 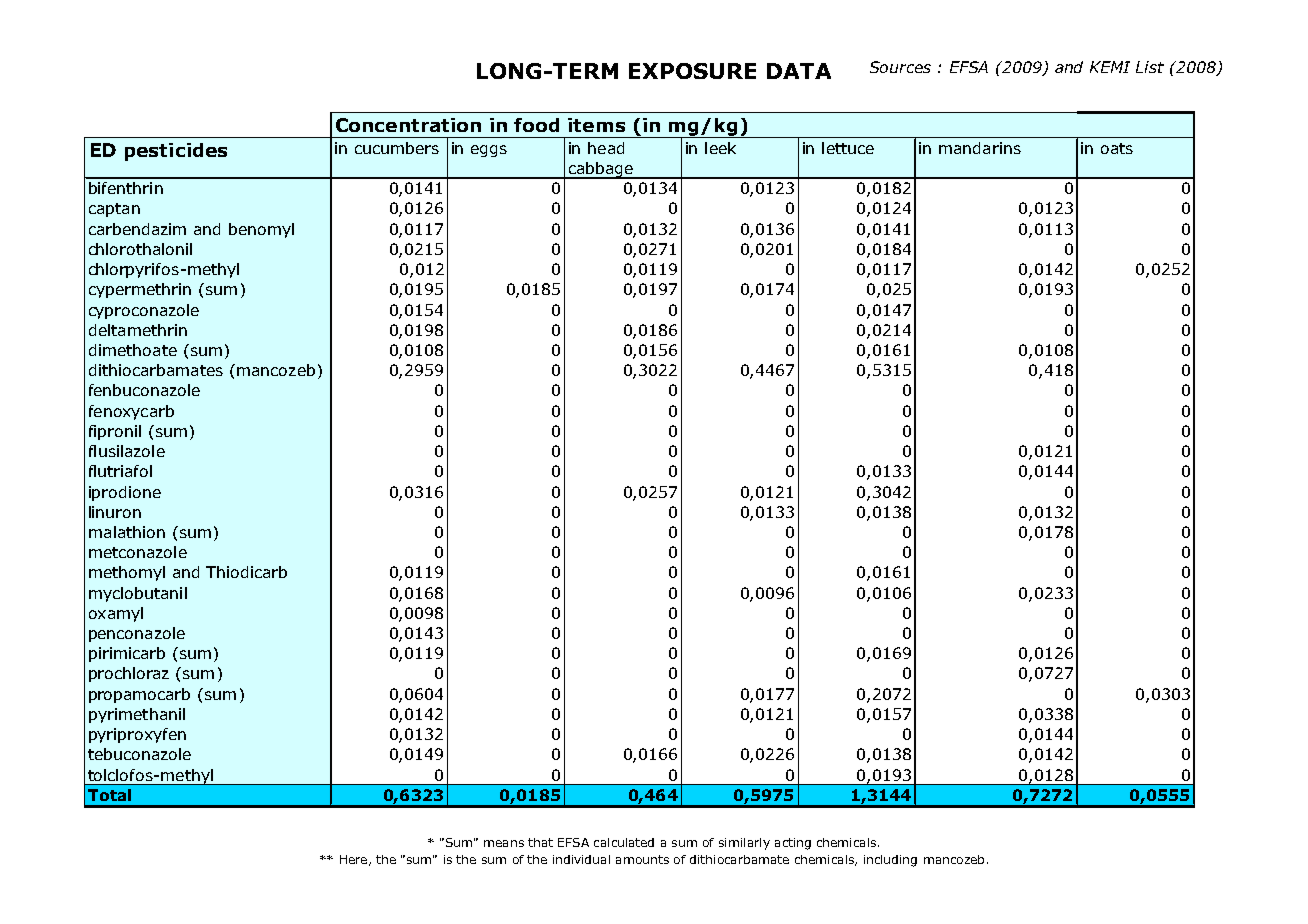 What do you see at coordinates (504, 843) in the image?
I see `means` at bounding box center [504, 843].
